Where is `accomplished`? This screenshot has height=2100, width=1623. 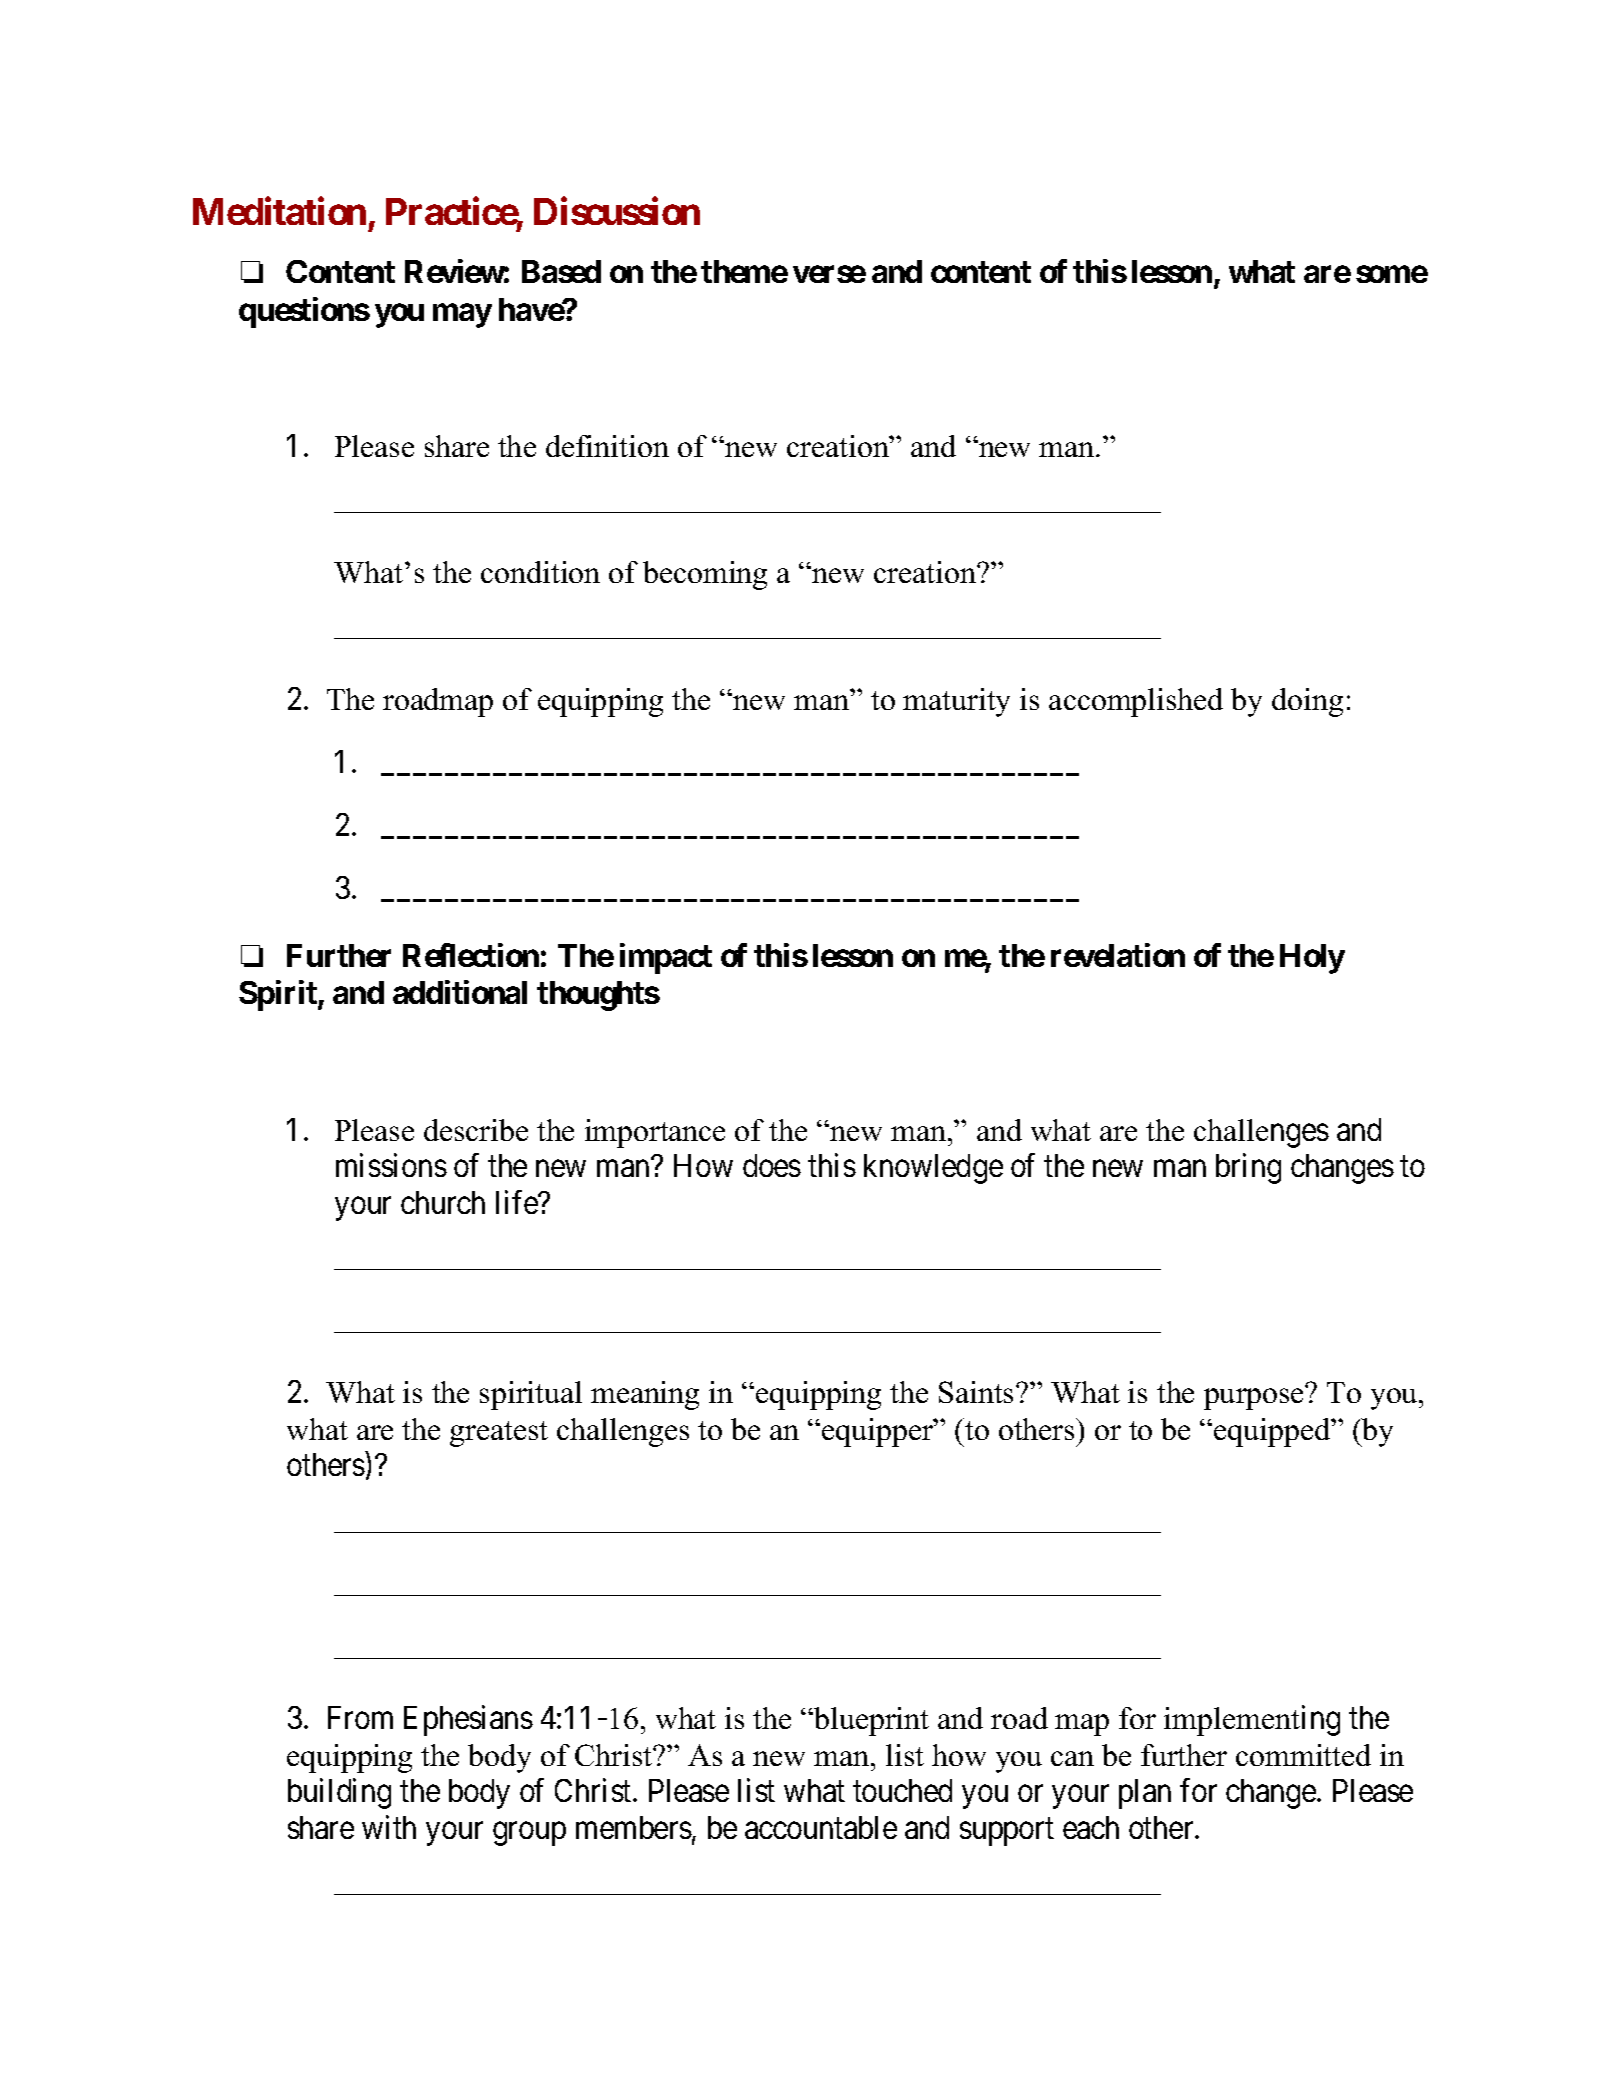 accomplished is located at coordinates (1136, 702).
